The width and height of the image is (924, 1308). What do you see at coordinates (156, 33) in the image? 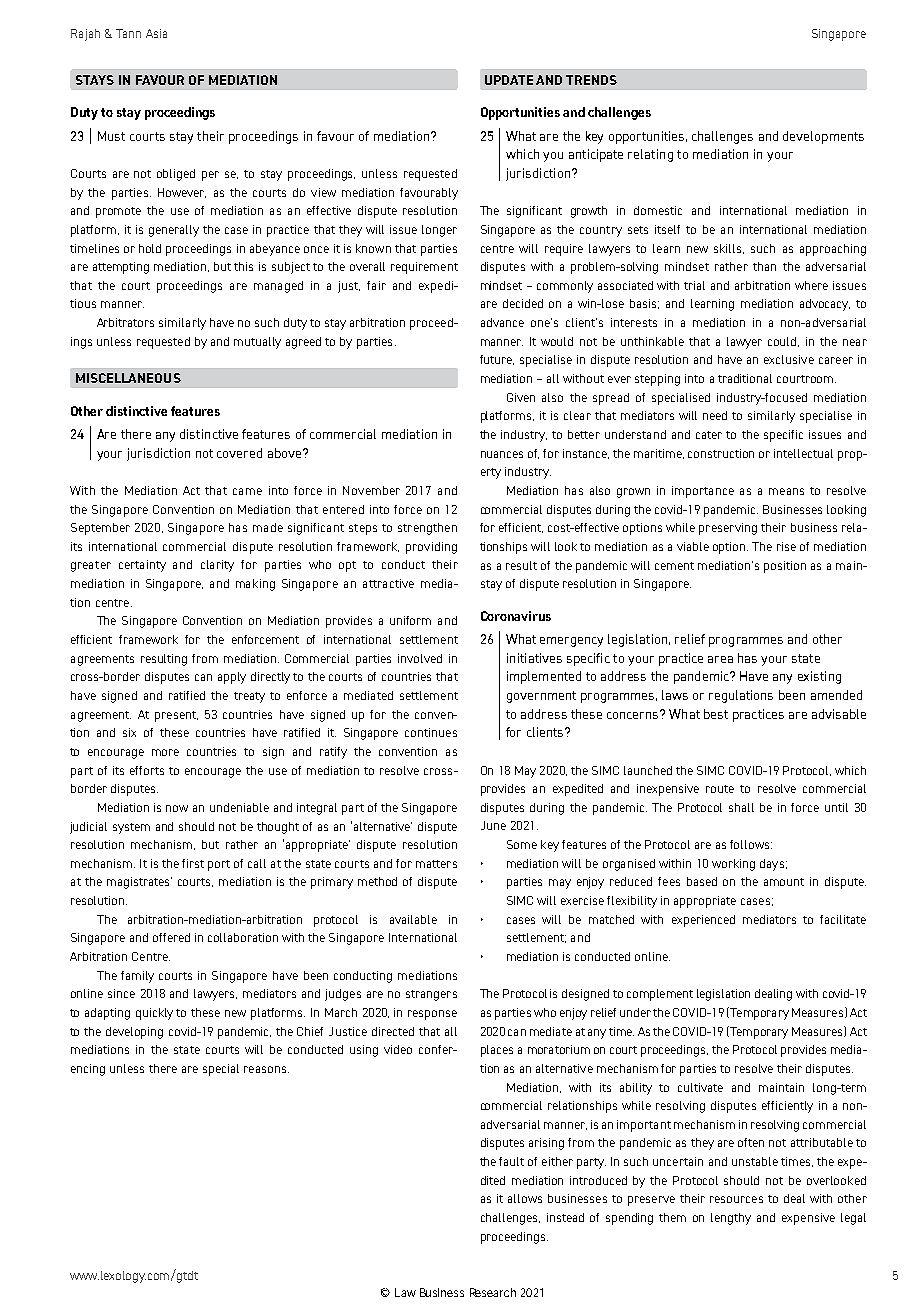
I see `Asia` at bounding box center [156, 33].
